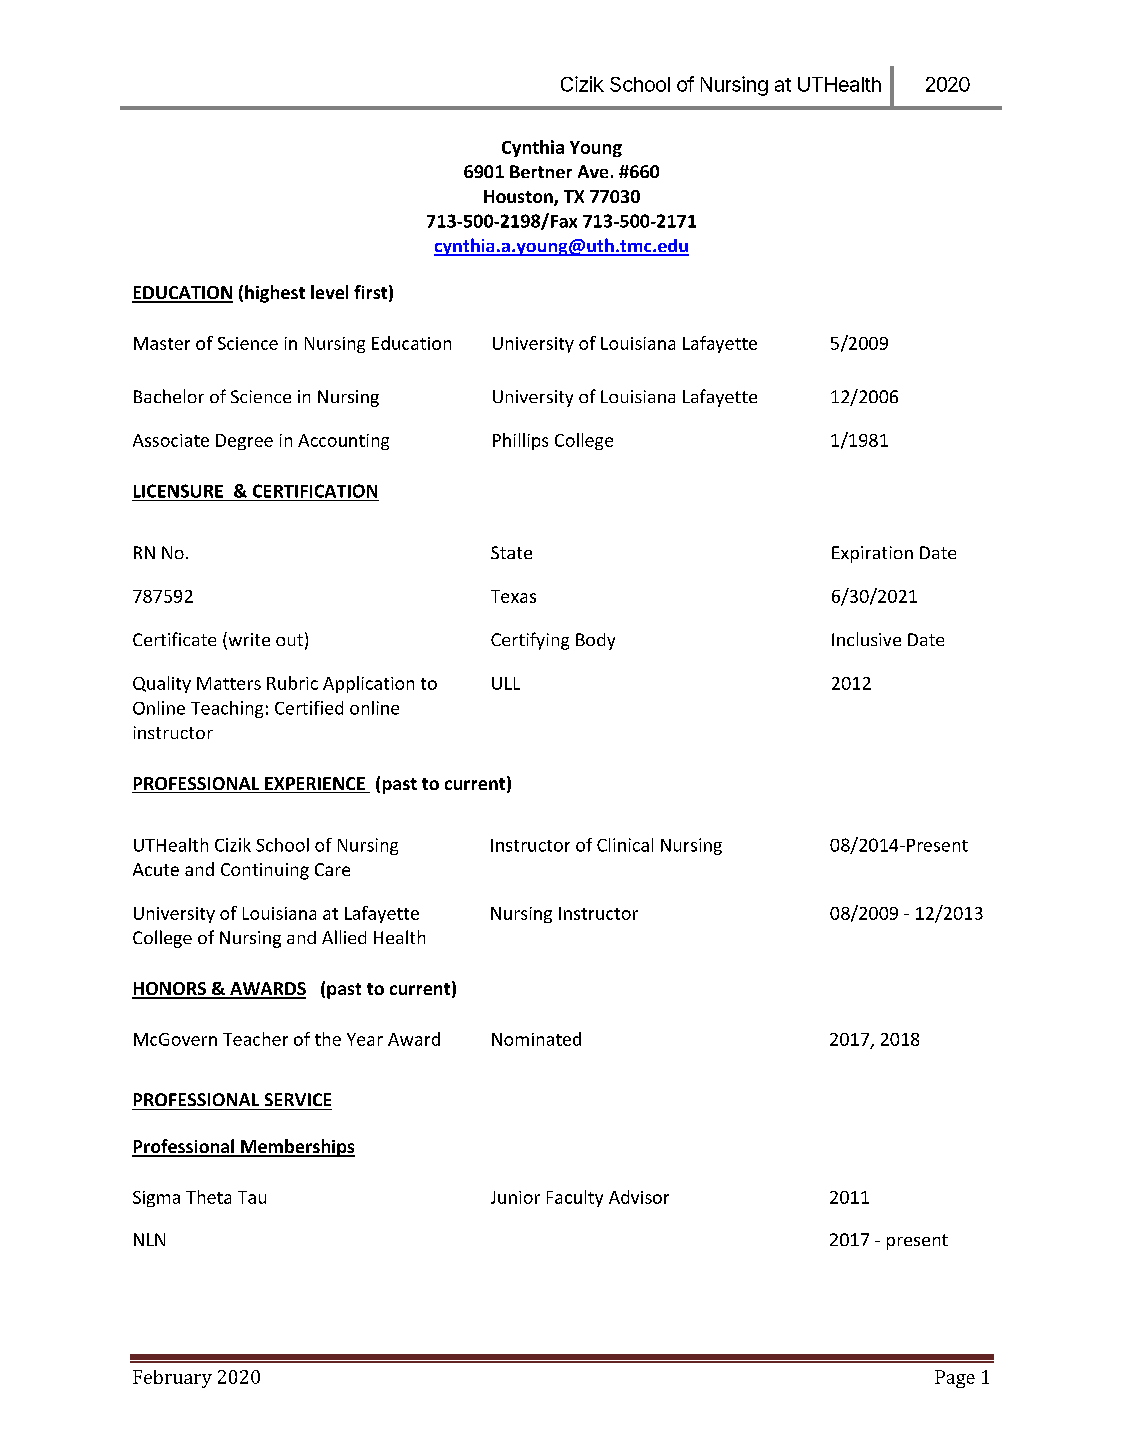  What do you see at coordinates (513, 596) in the document?
I see `Texas` at bounding box center [513, 596].
